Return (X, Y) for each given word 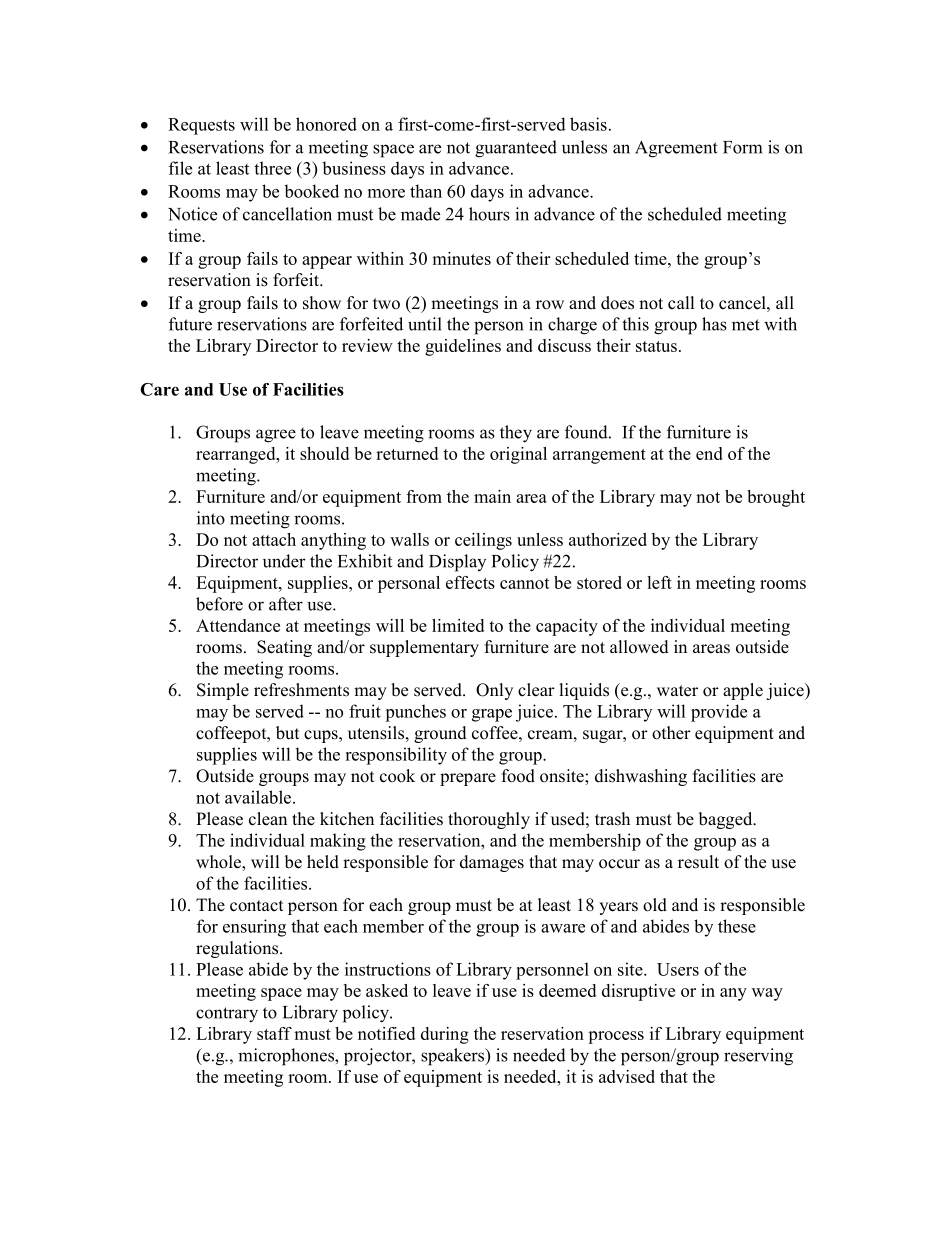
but (287, 733)
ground (440, 734)
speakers (454, 1057)
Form (742, 147)
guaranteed (516, 149)
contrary (227, 1015)
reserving (758, 1057)
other (671, 733)
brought (776, 498)
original (518, 455)
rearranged (237, 455)
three (272, 168)
